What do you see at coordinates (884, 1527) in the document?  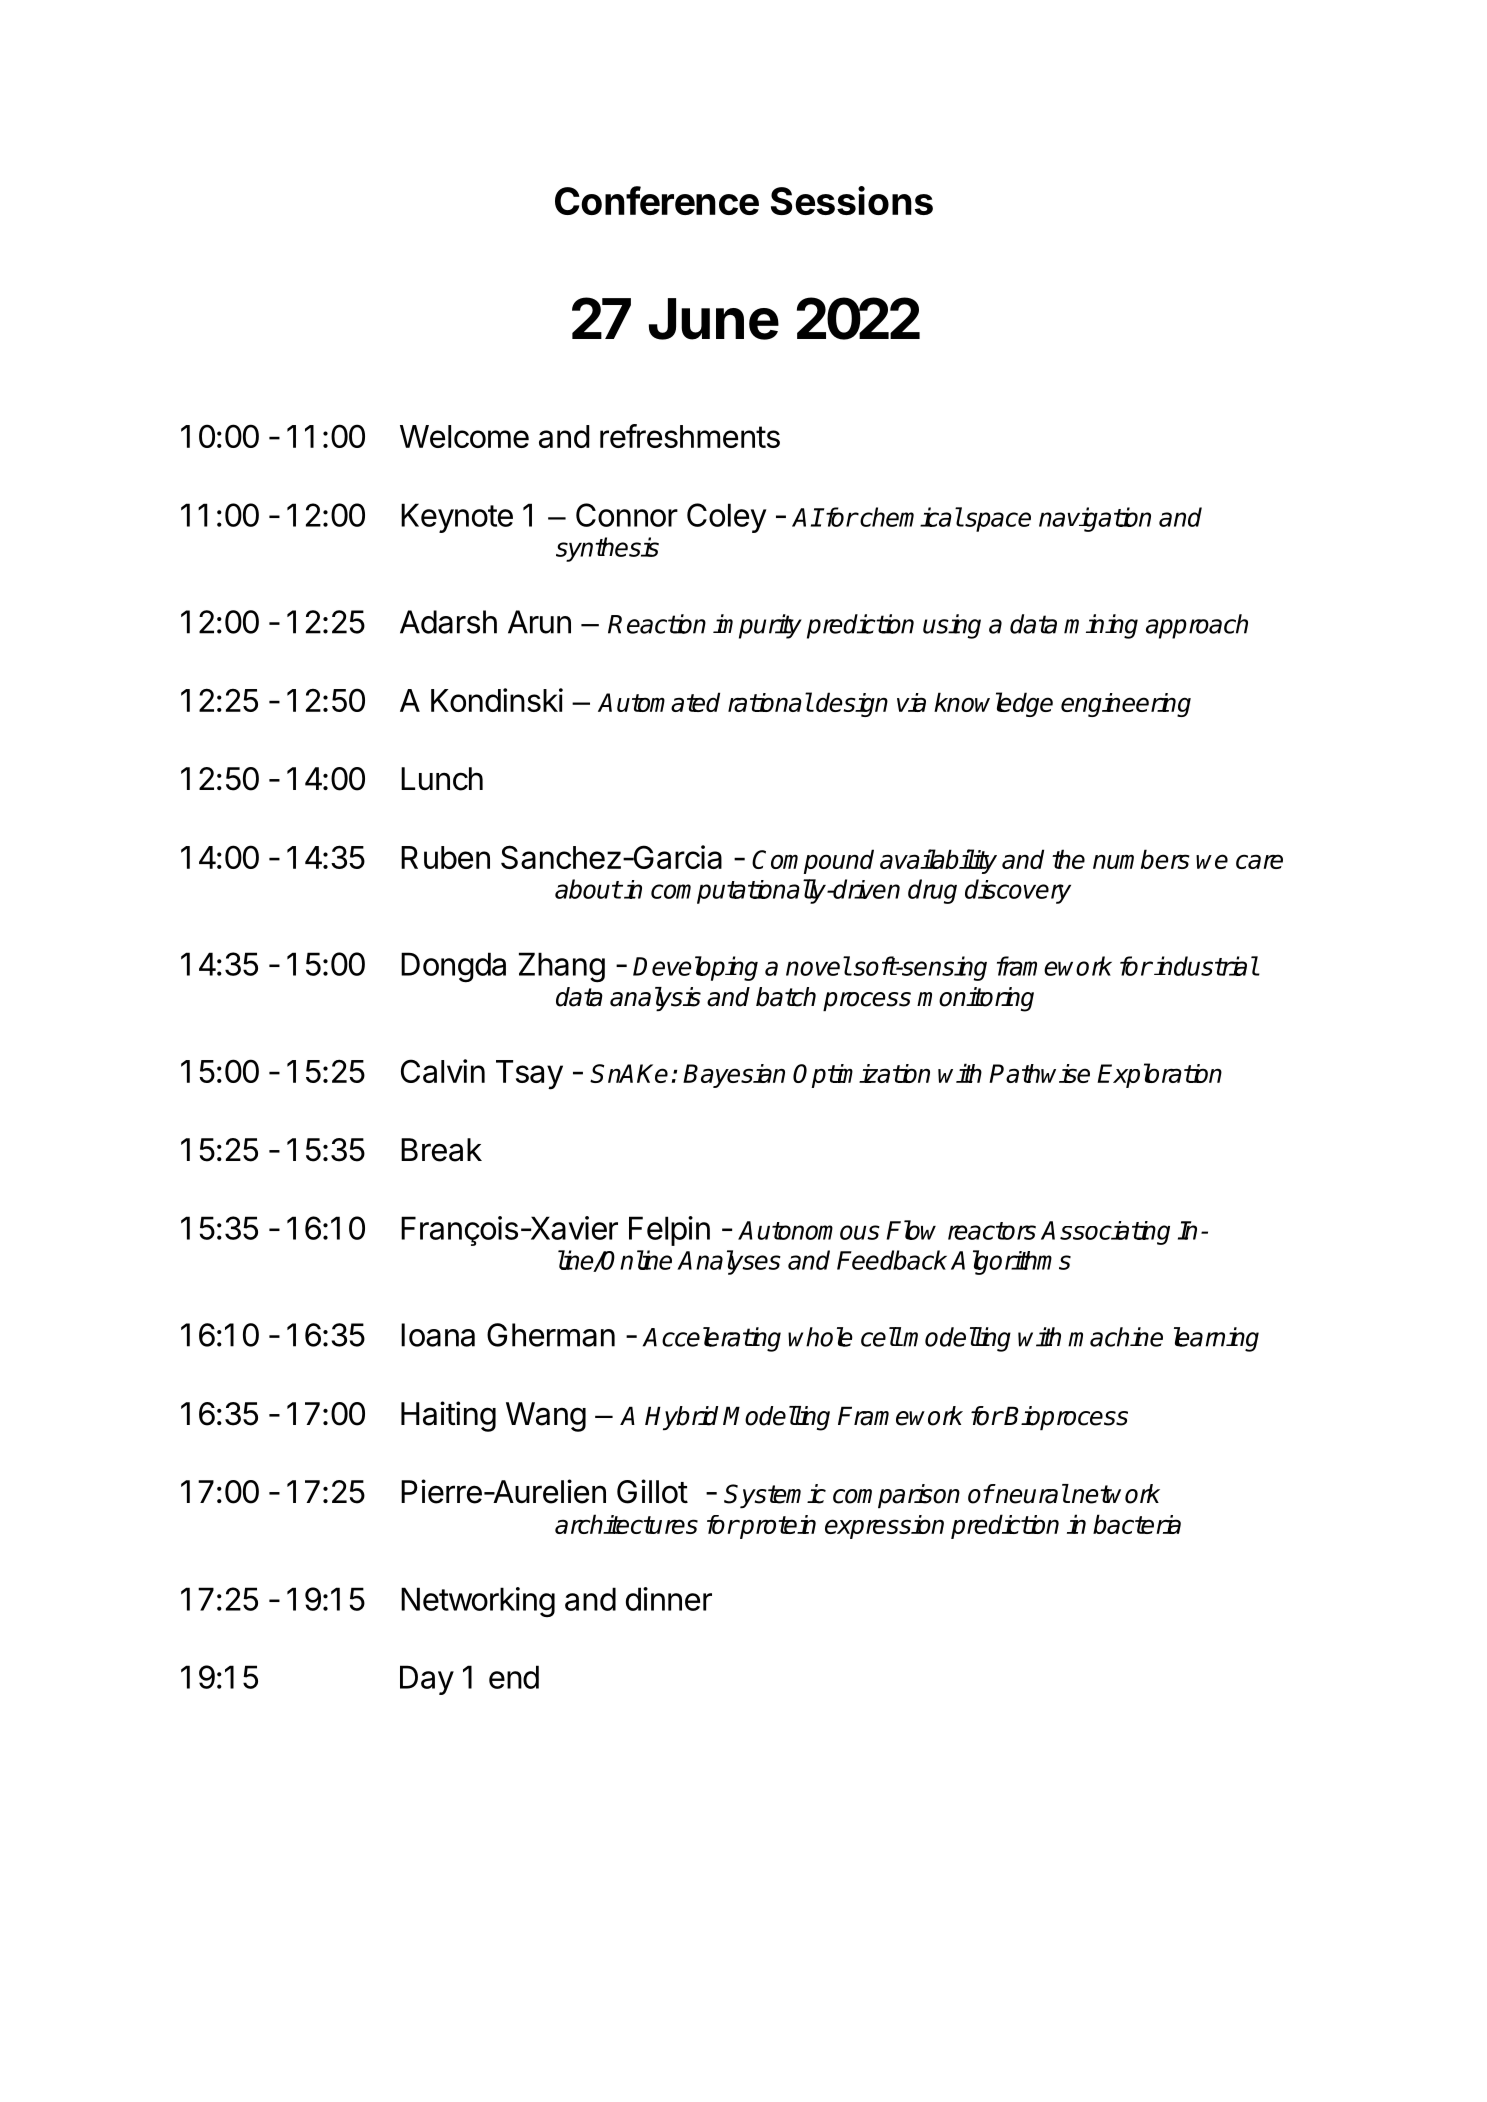 I see `expression` at bounding box center [884, 1527].
